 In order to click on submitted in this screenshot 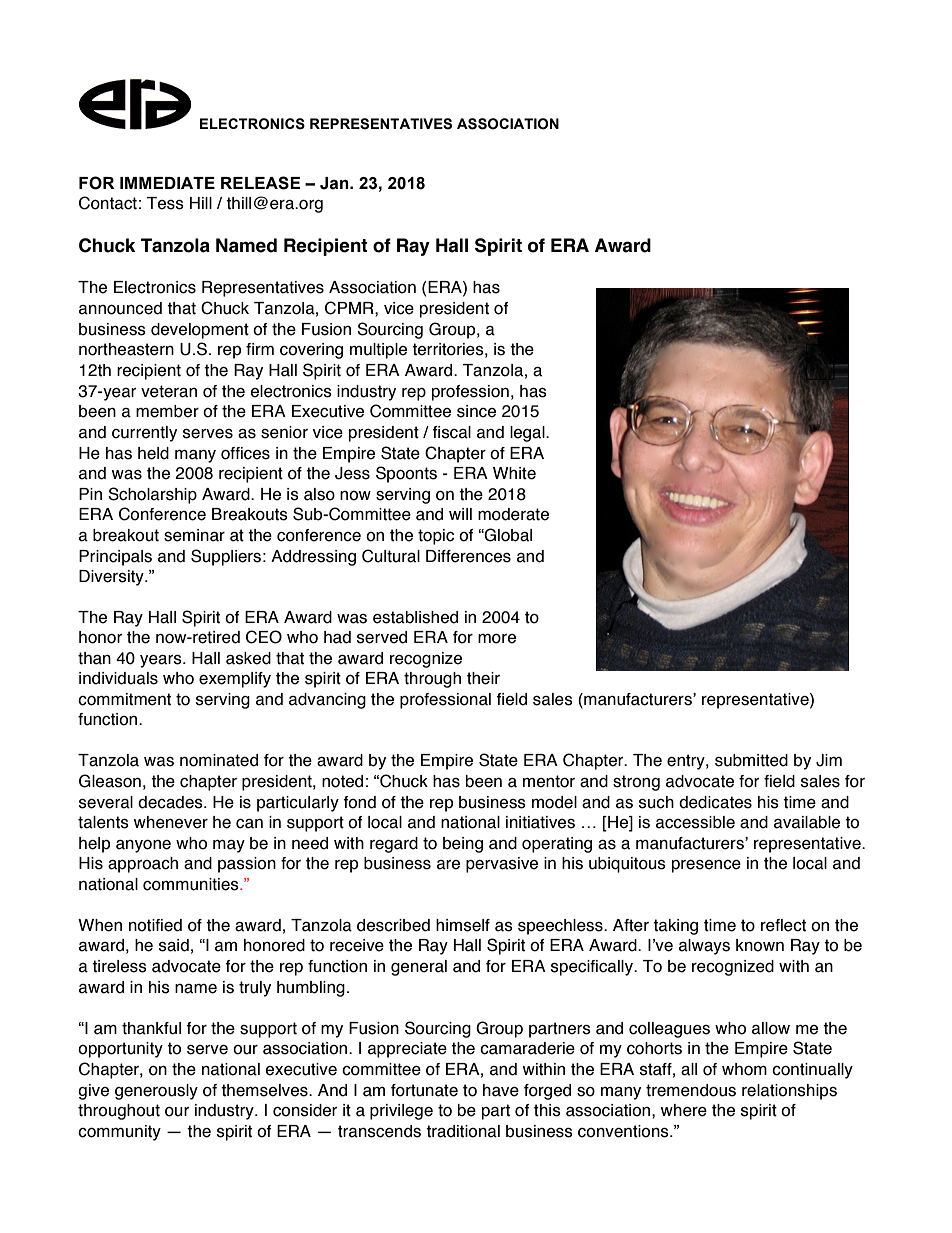, I will do `click(751, 760)`.
